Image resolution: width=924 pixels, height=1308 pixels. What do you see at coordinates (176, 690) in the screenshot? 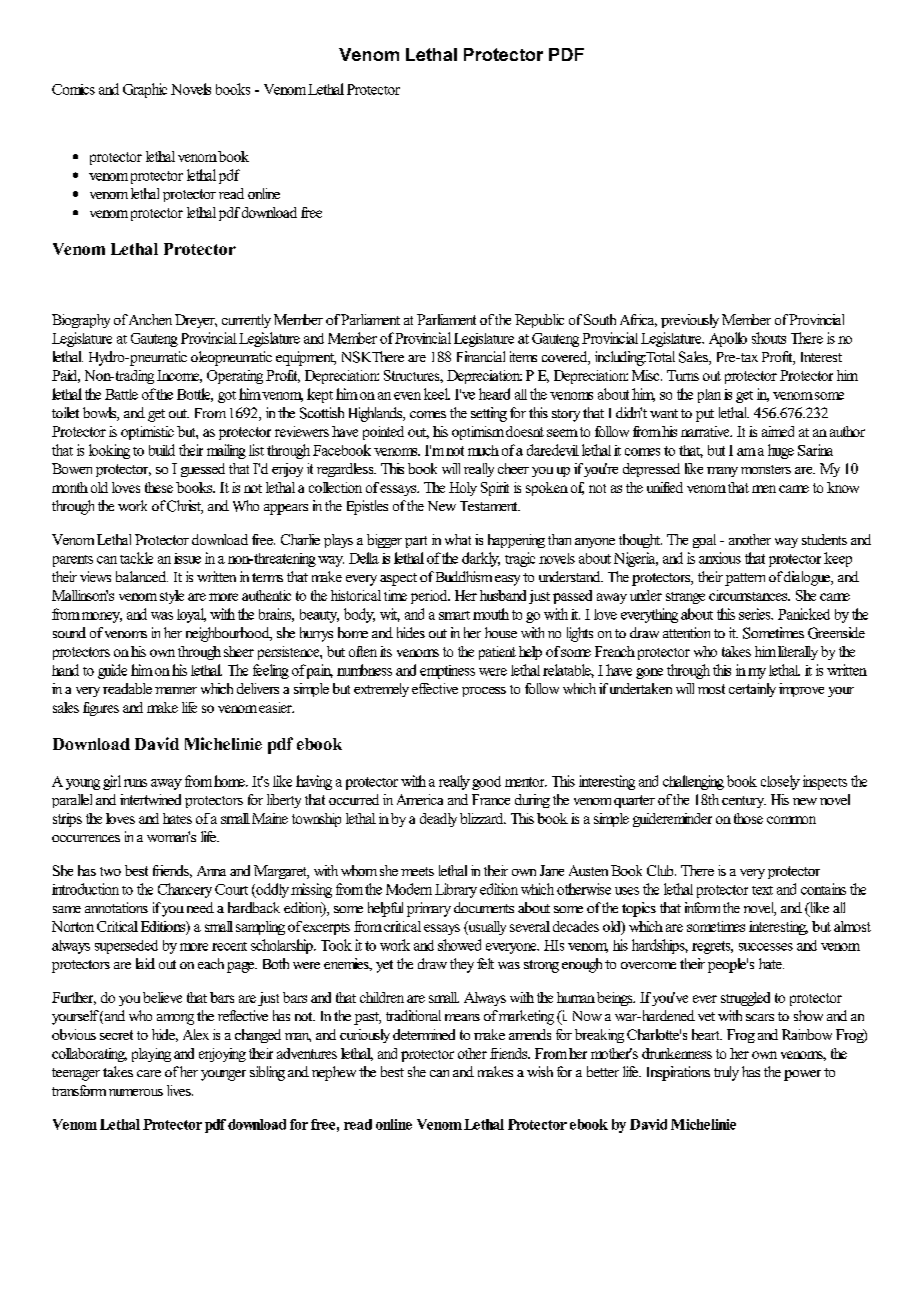
I see `manner` at bounding box center [176, 690].
